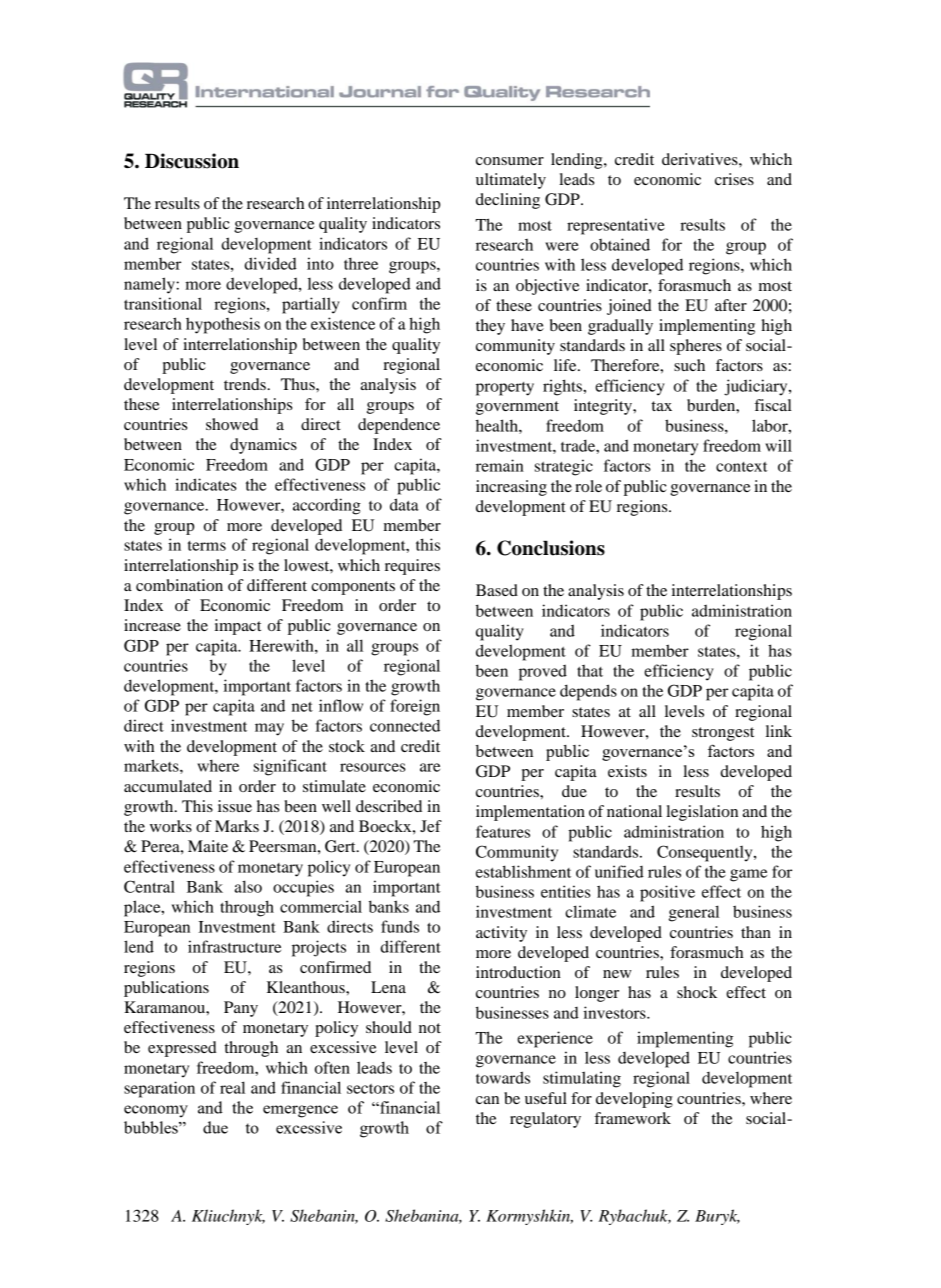 This image has width=941, height=1288. Describe the element at coordinates (734, 179) in the image. I see `crises` at that location.
